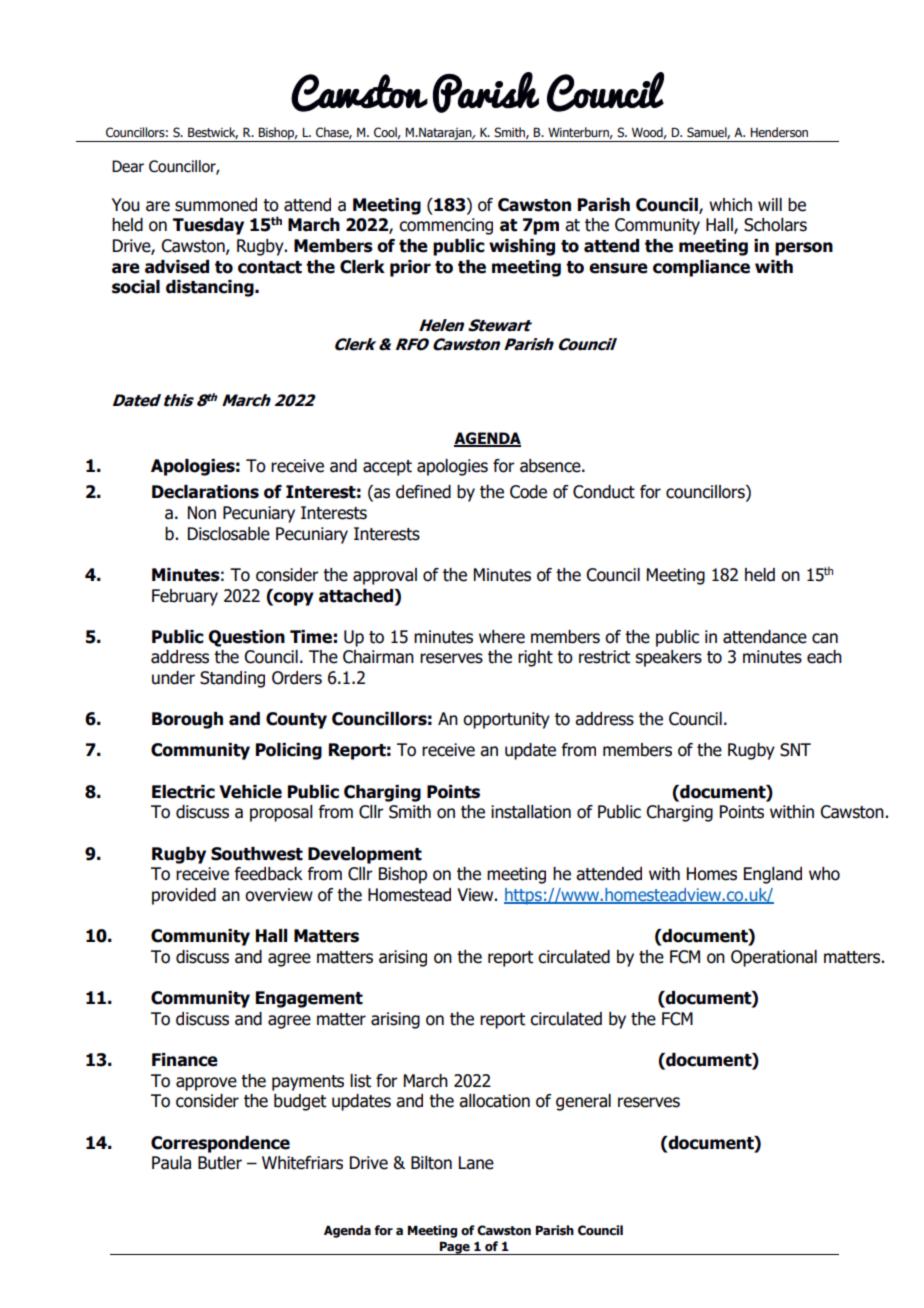 The image size is (924, 1308). What do you see at coordinates (184, 896) in the screenshot?
I see `provided` at bounding box center [184, 896].
